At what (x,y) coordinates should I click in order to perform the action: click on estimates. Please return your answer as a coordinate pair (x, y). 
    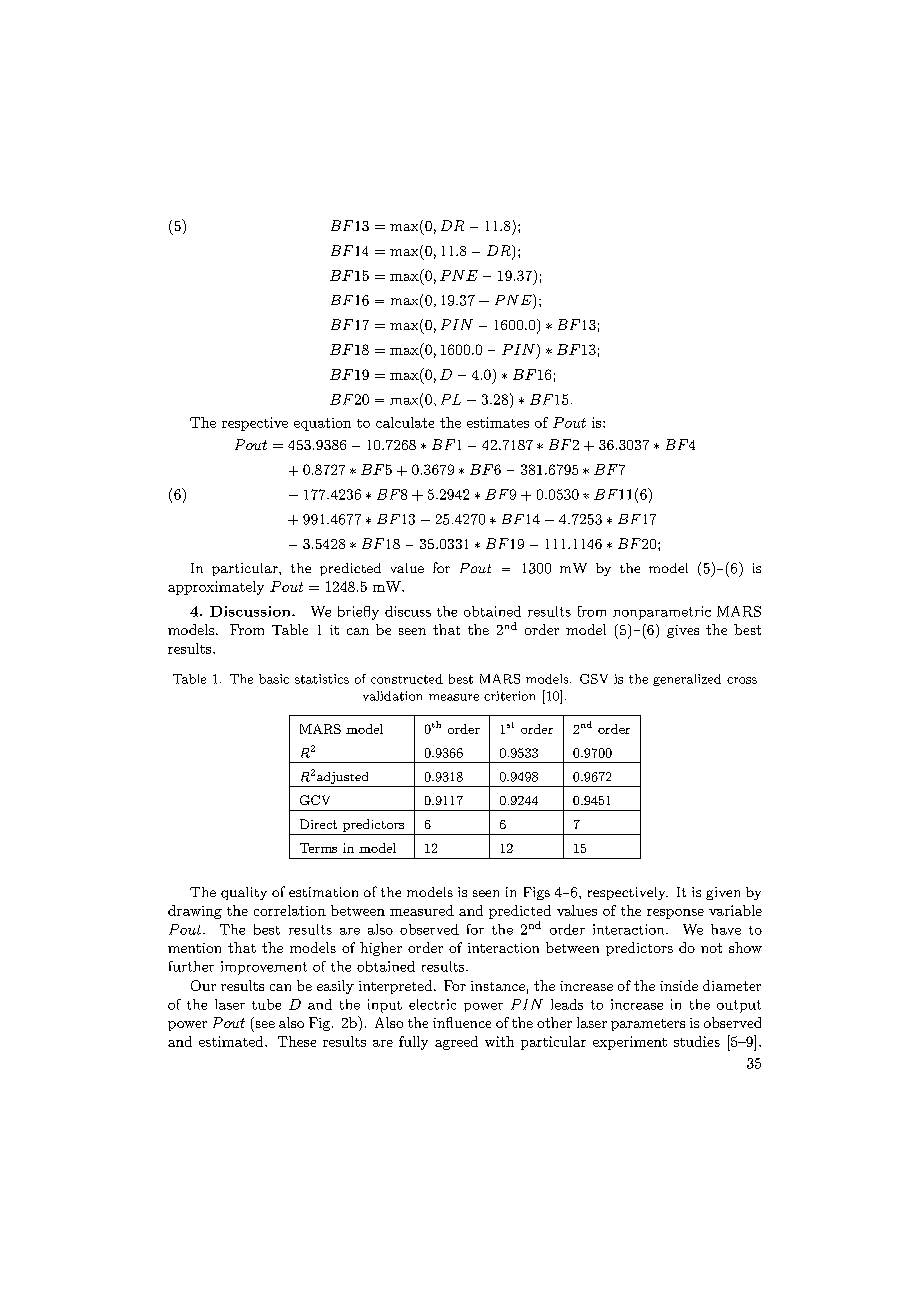
    Looking at the image, I should click on (498, 422).
